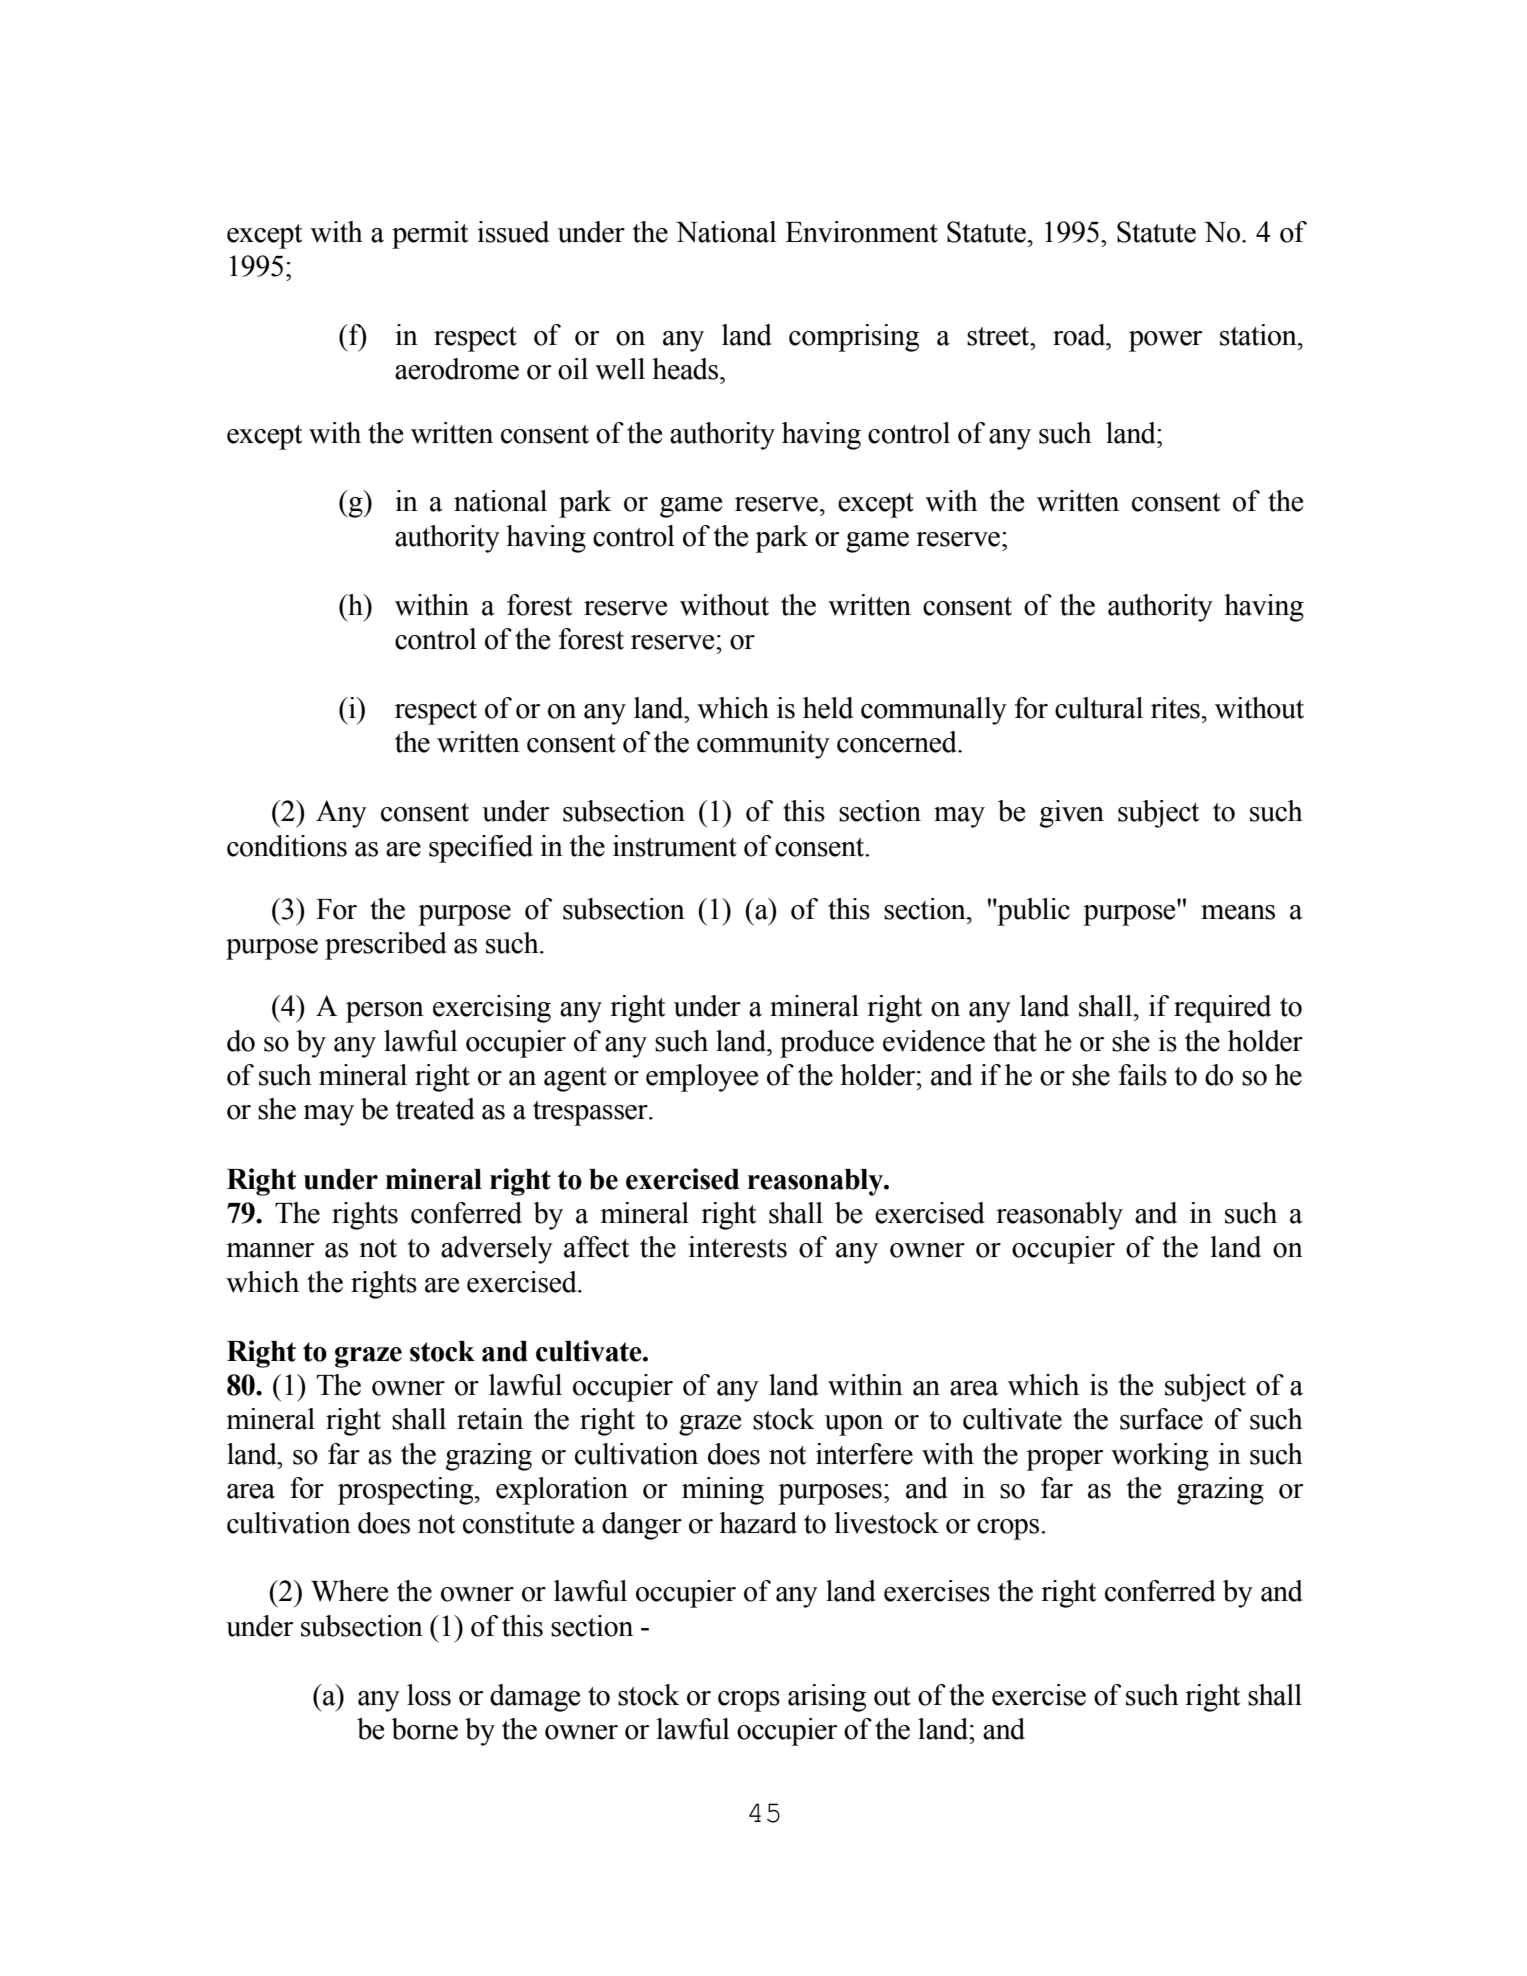 The height and width of the document is (1976, 1527). Describe the element at coordinates (490, 1419) in the document. I see `retain` at that location.
